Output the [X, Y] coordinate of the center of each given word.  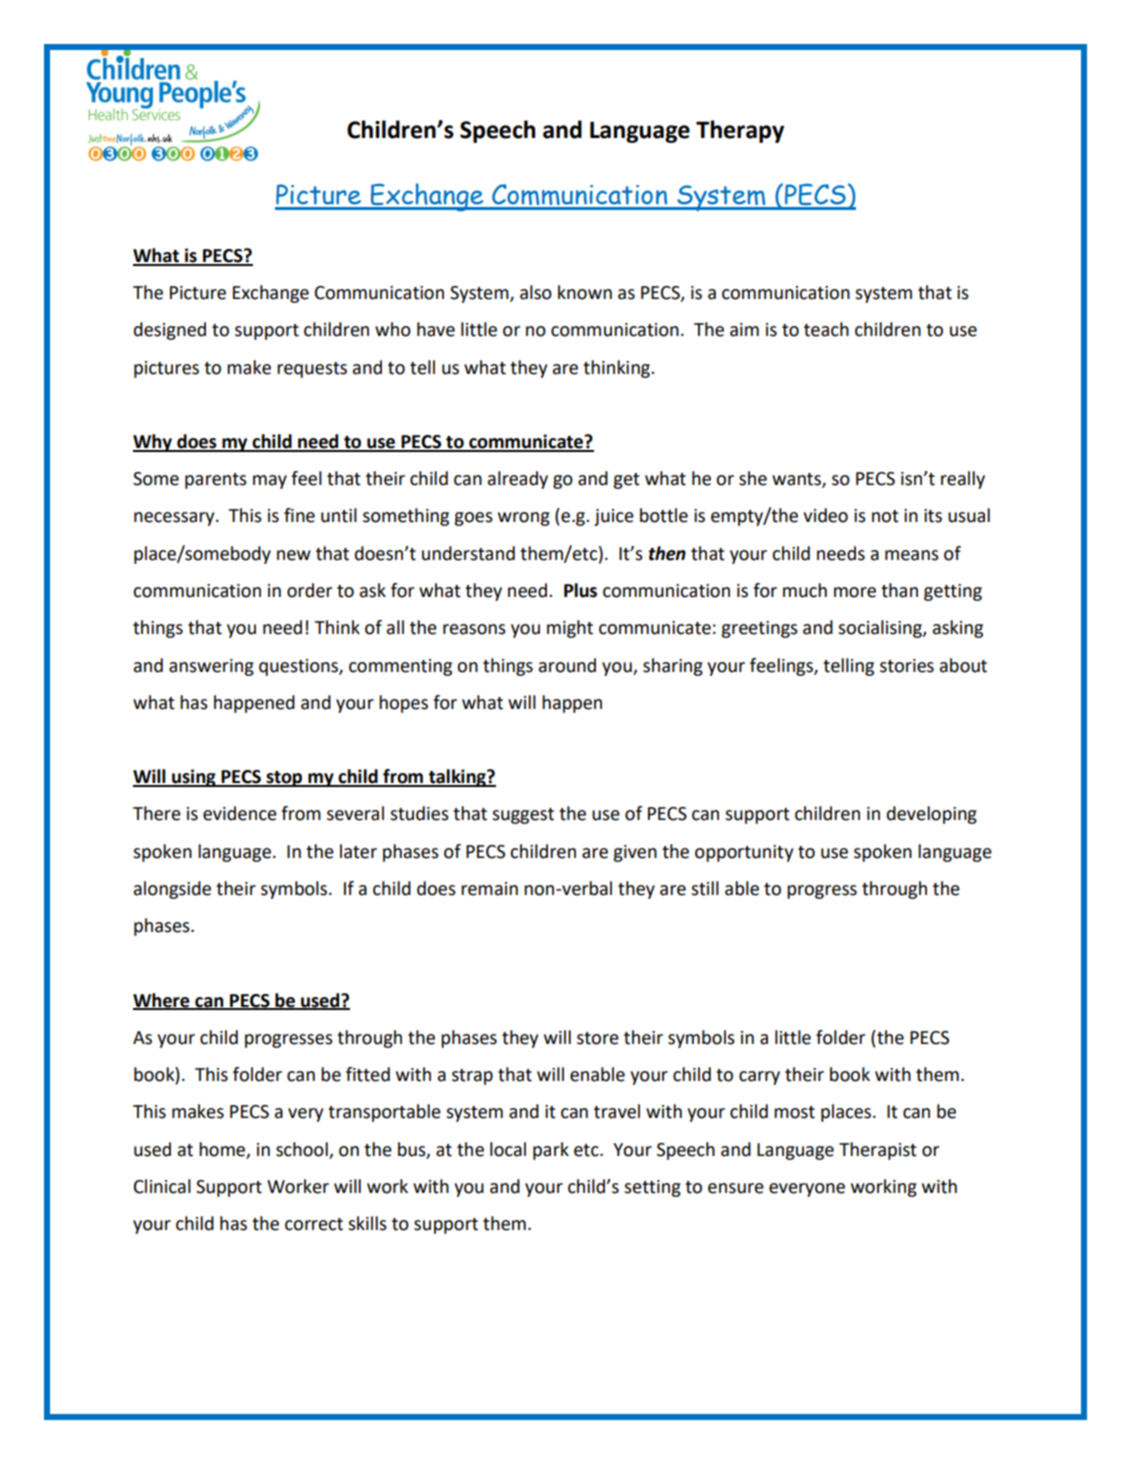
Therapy [740, 131]
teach [826, 329]
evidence [240, 813]
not [885, 516]
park [551, 1151]
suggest [523, 816]
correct [314, 1224]
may [270, 482]
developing [932, 815]
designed [170, 331]
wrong [524, 519]
